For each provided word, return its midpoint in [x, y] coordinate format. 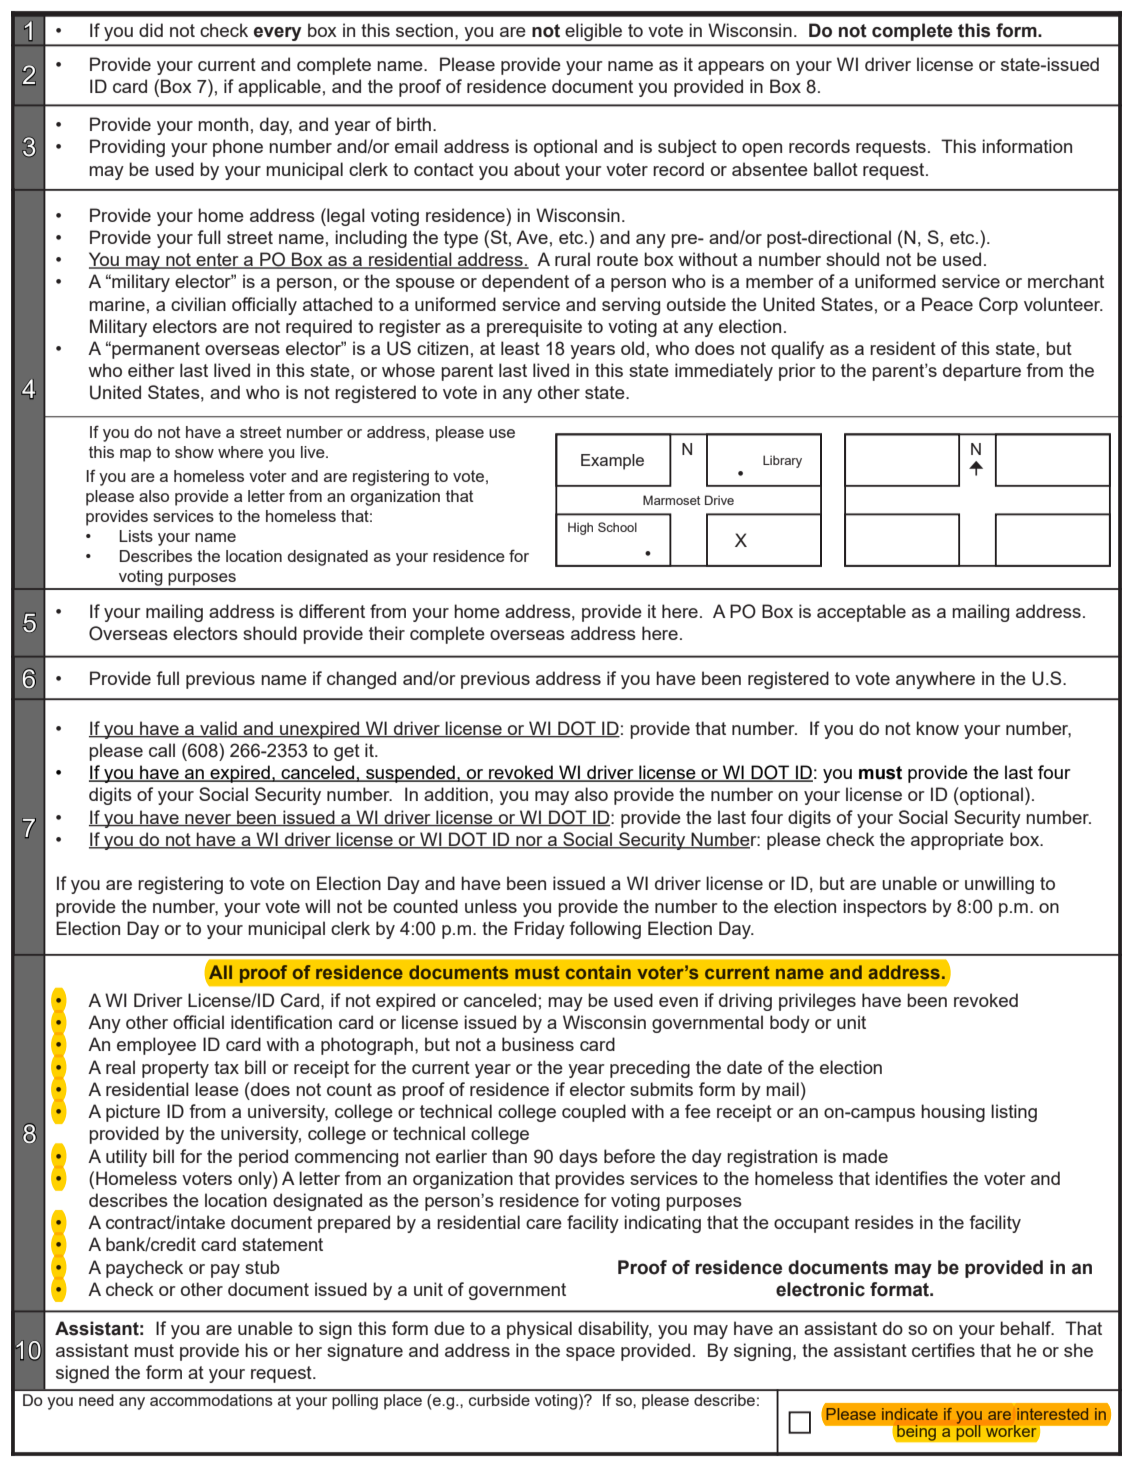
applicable [279, 88]
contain [598, 972]
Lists [136, 536]
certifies [943, 1350]
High [580, 528]
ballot [836, 169]
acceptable [861, 613]
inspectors [885, 908]
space [590, 1354]
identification [281, 1022]
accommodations [211, 1400]
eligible [593, 32]
